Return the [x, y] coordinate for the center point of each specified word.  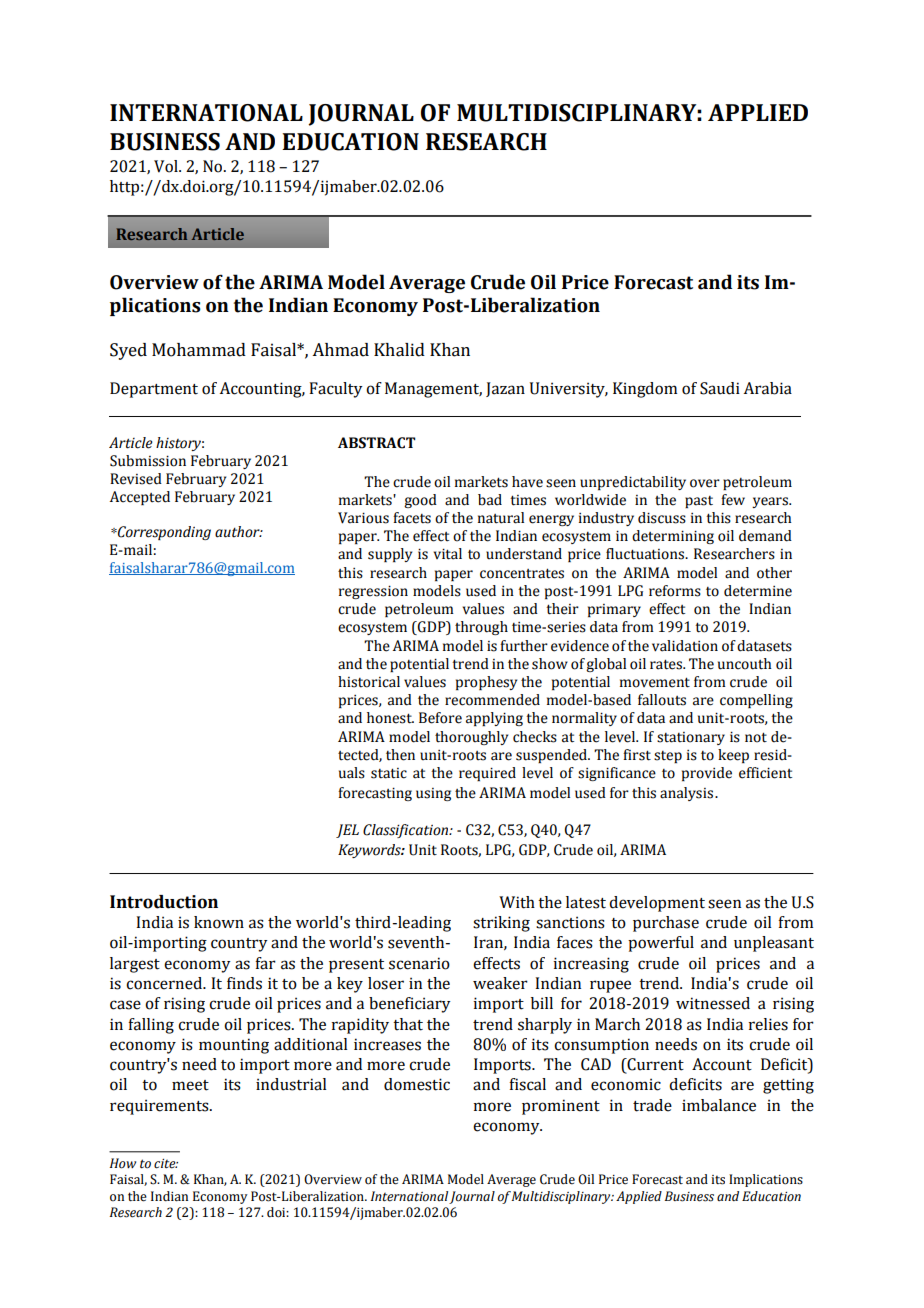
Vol [167, 166]
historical [369, 682]
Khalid [399, 350]
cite [166, 1164]
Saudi [720, 388]
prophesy [486, 683]
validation [685, 646]
